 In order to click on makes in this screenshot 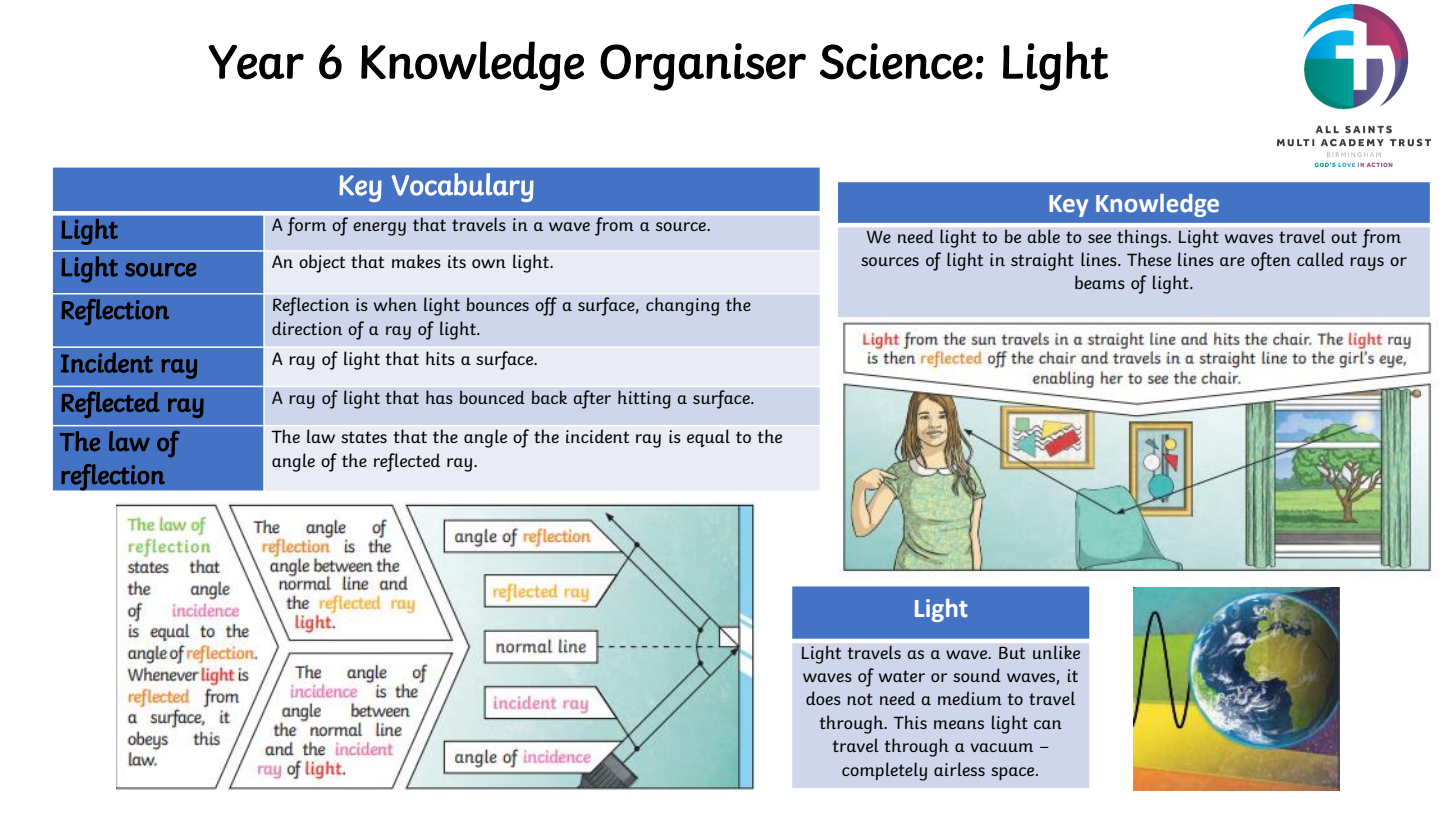, I will do `click(416, 261)`.
